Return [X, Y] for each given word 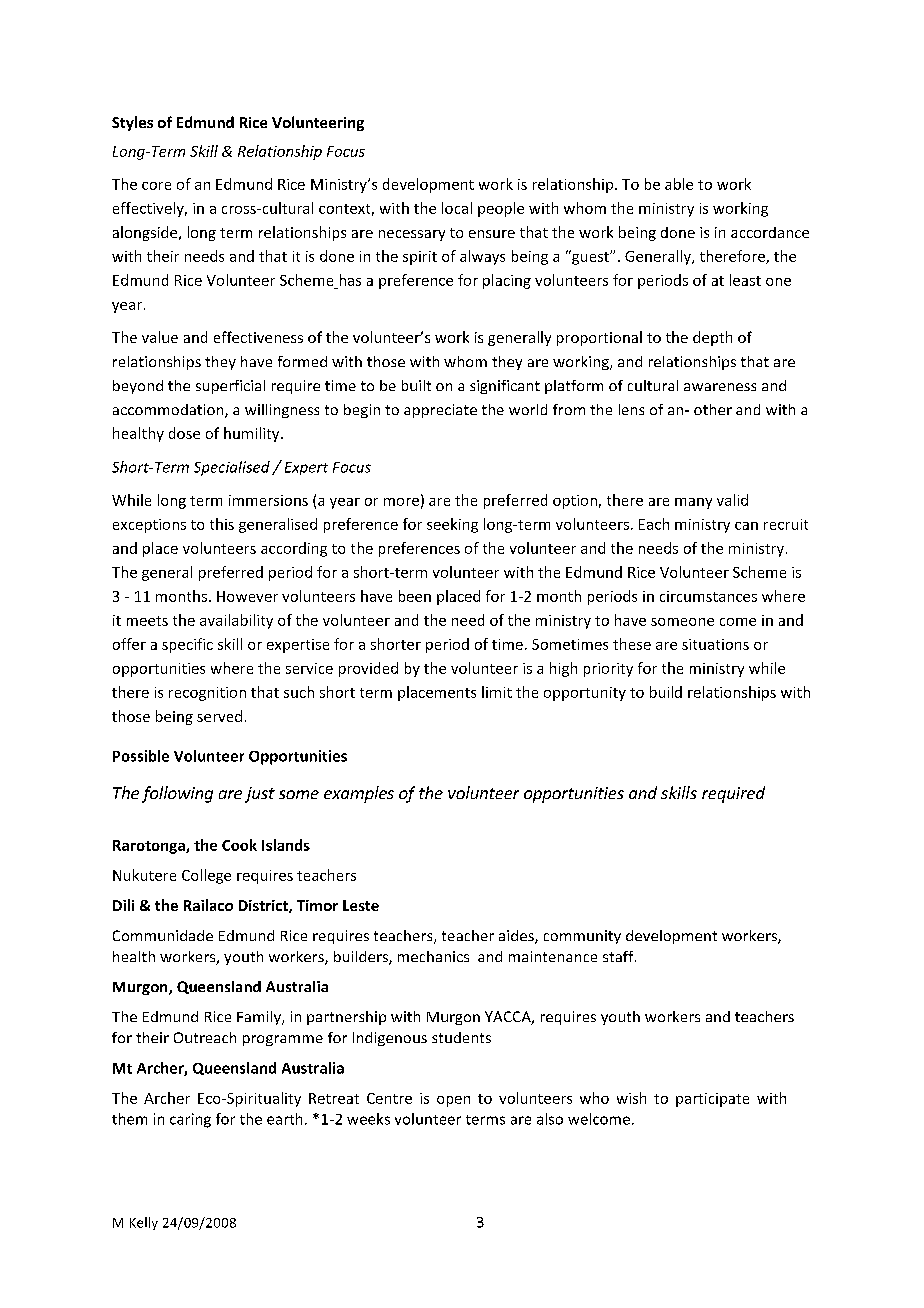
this [222, 524]
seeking [452, 525]
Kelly [144, 1223]
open [453, 1101]
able [679, 184]
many [693, 503]
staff [619, 956]
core [156, 186]
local [457, 208]
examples [359, 794]
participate [712, 1100]
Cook [239, 845]
